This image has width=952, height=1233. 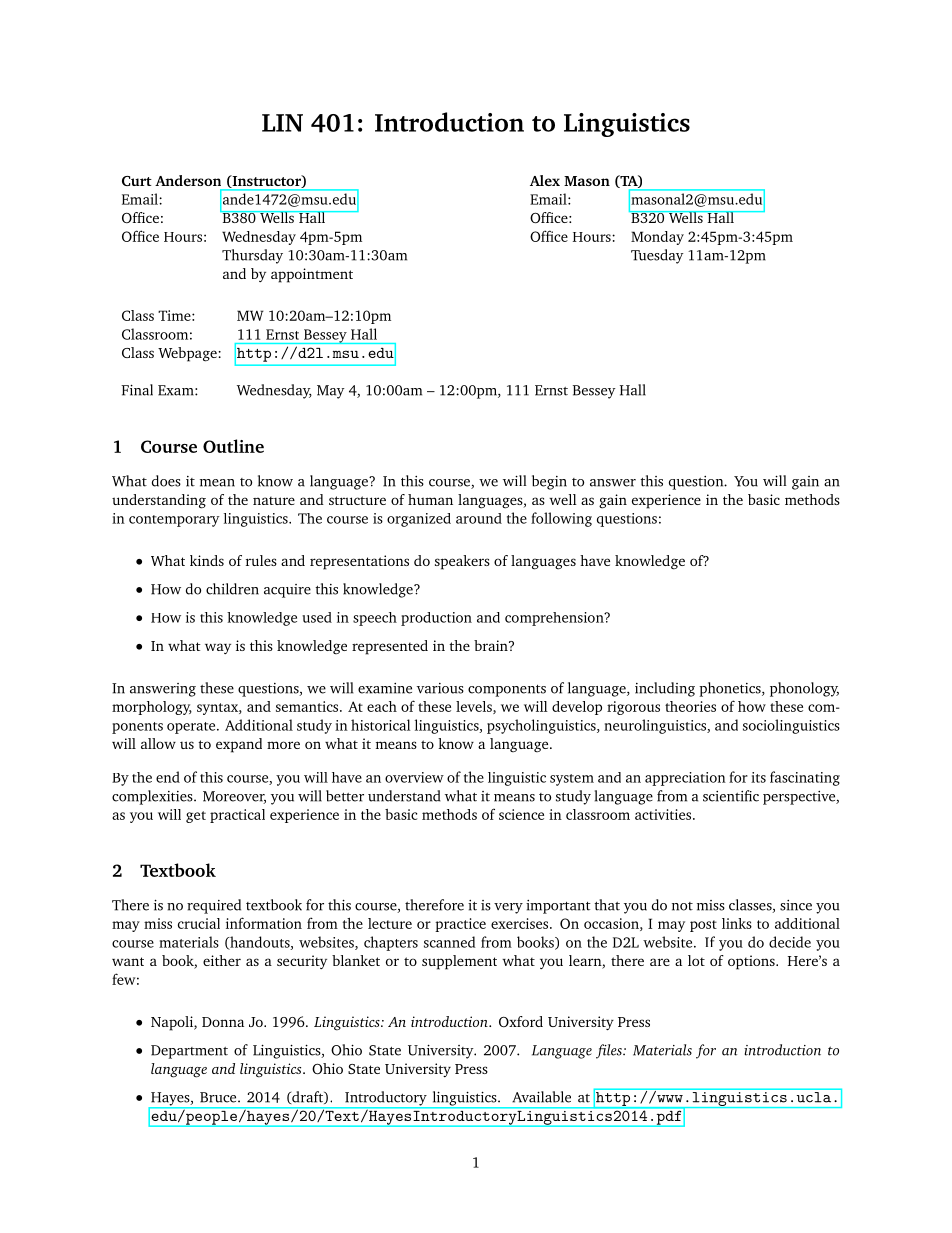 What do you see at coordinates (137, 181) in the image?
I see `Curt` at bounding box center [137, 181].
